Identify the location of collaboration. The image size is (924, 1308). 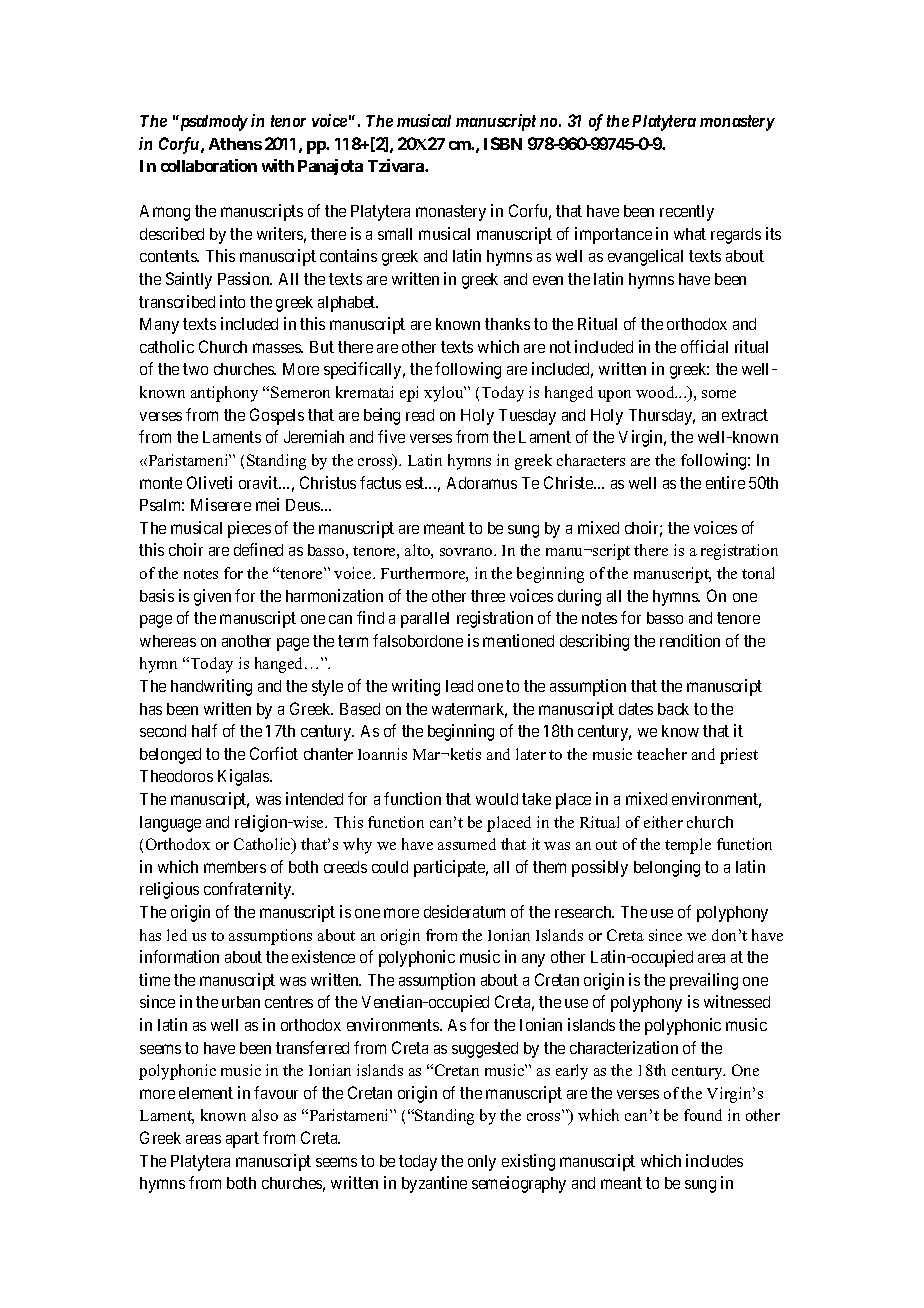
(209, 165).
